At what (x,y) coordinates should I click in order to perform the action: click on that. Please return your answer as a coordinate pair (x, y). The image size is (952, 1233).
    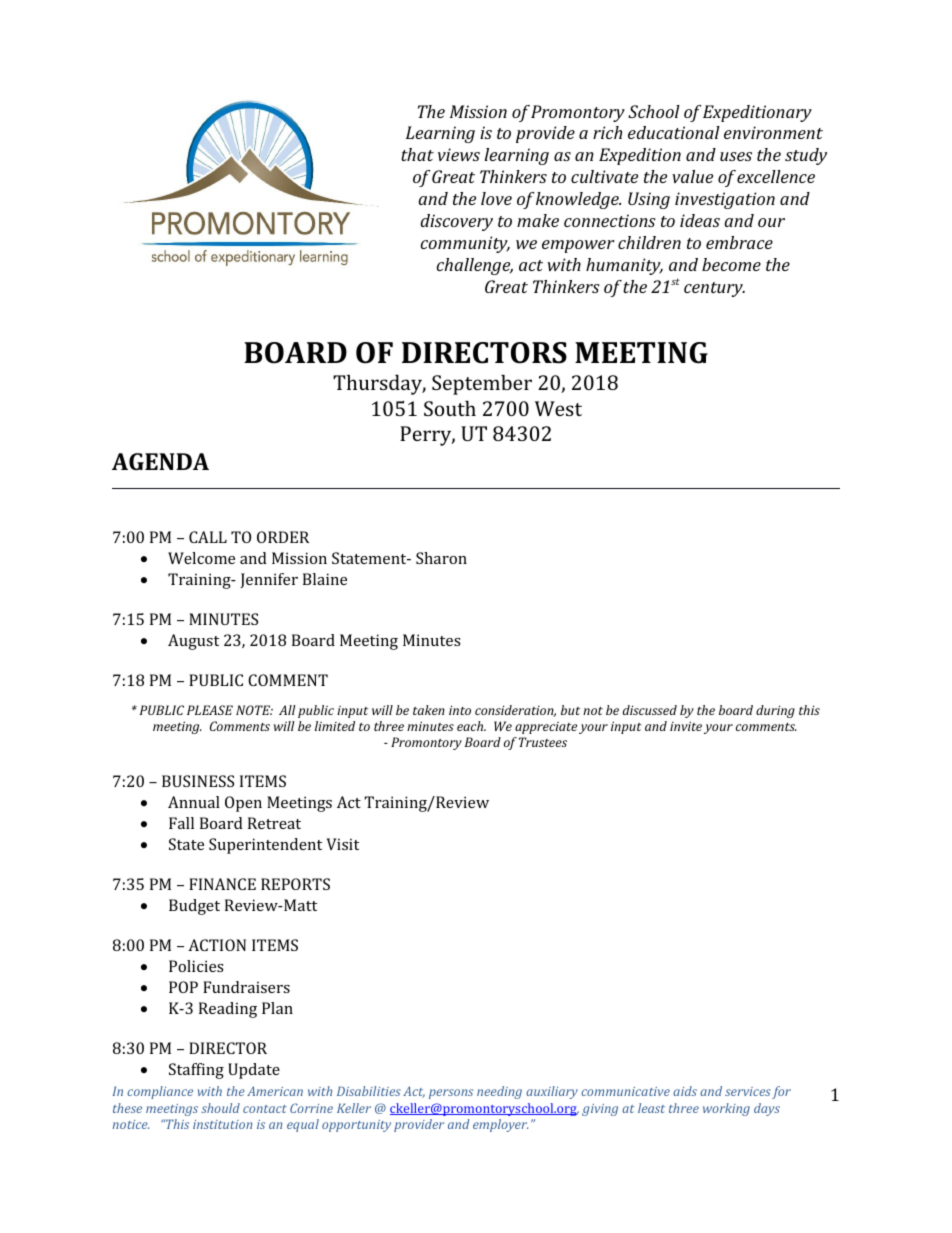
    Looking at the image, I should click on (417, 154).
